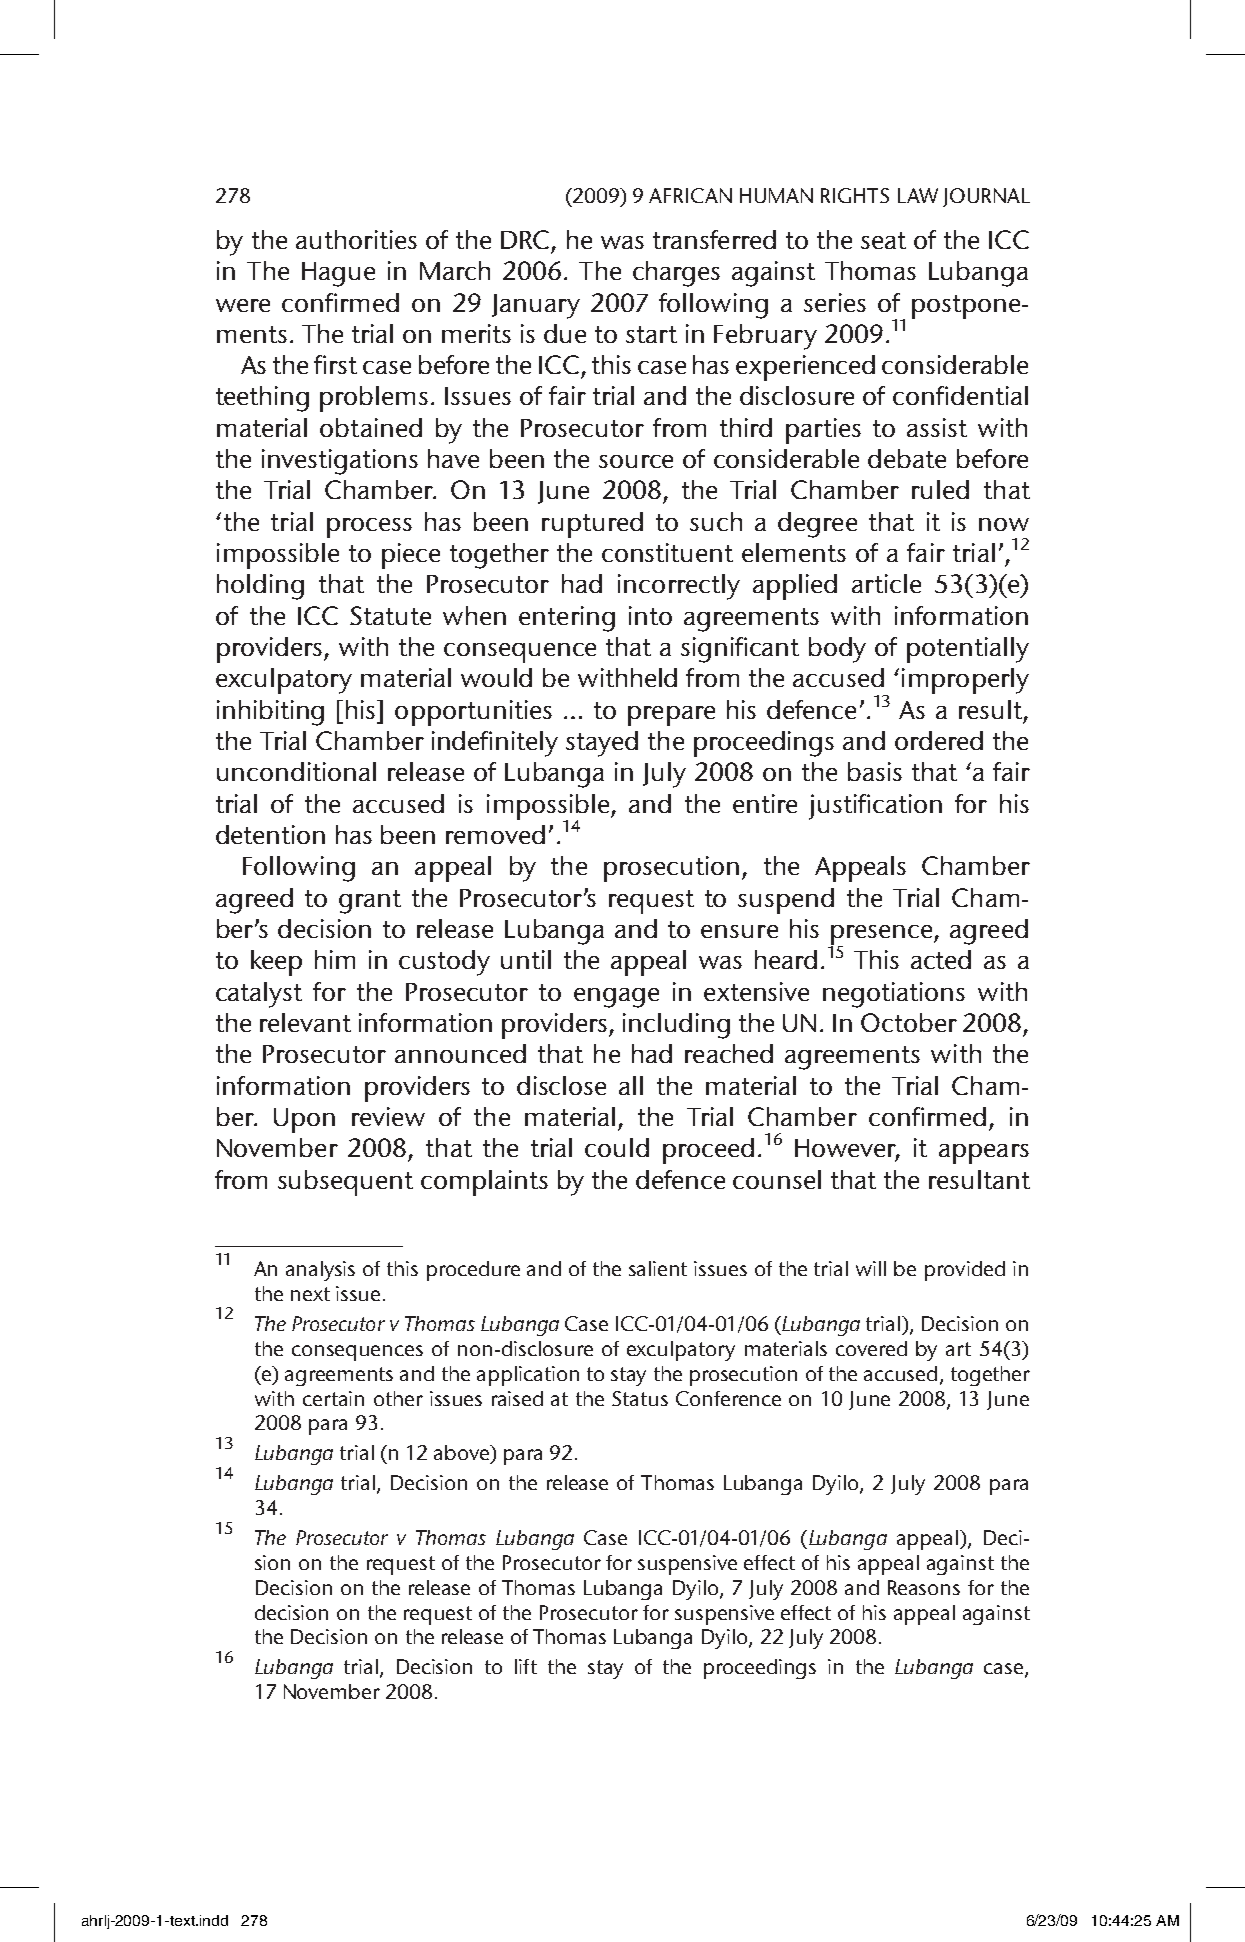 The image size is (1245, 1942). Describe the element at coordinates (676, 274) in the page. I see `charges` at that location.
